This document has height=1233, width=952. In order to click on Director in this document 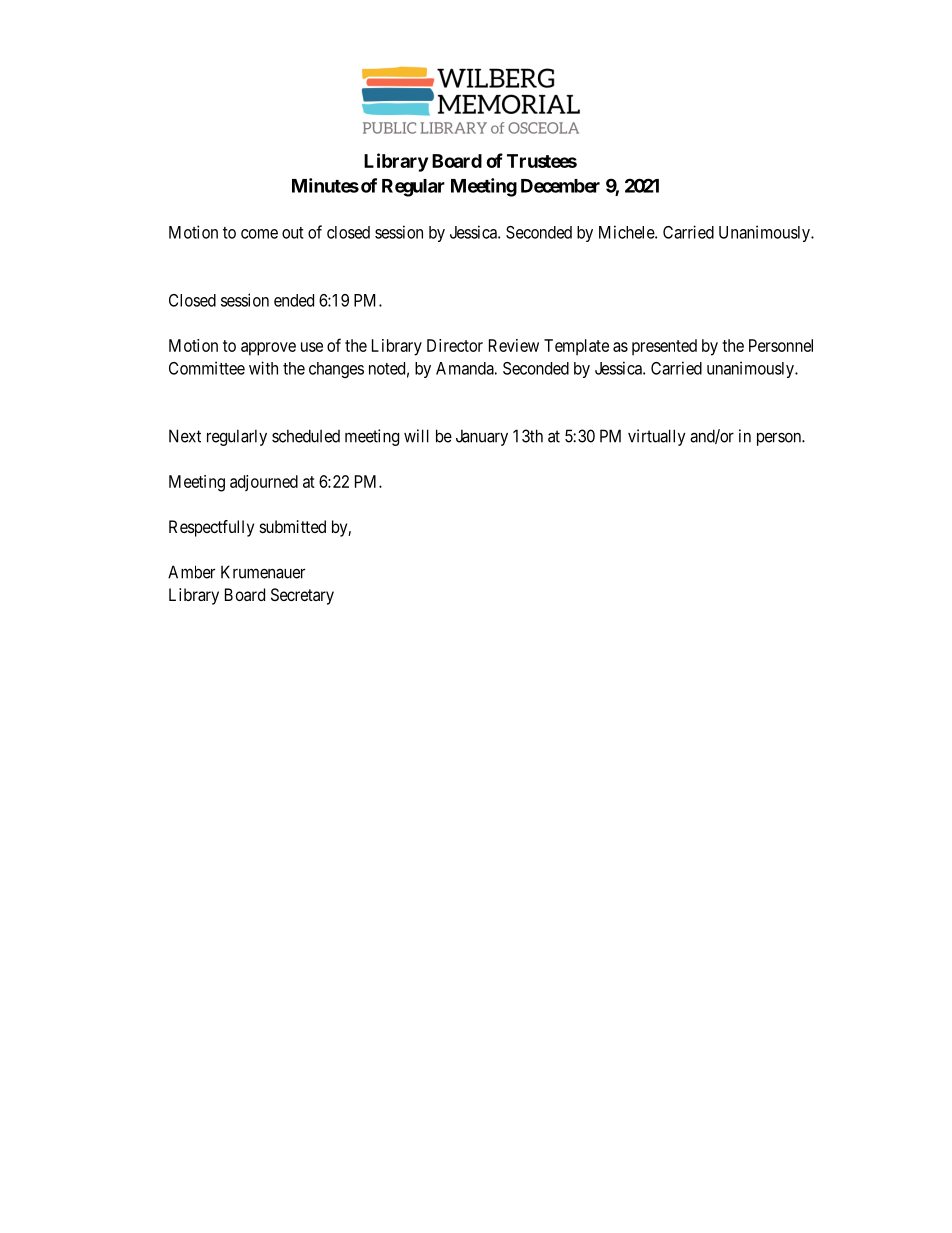, I will do `click(455, 345)`.
